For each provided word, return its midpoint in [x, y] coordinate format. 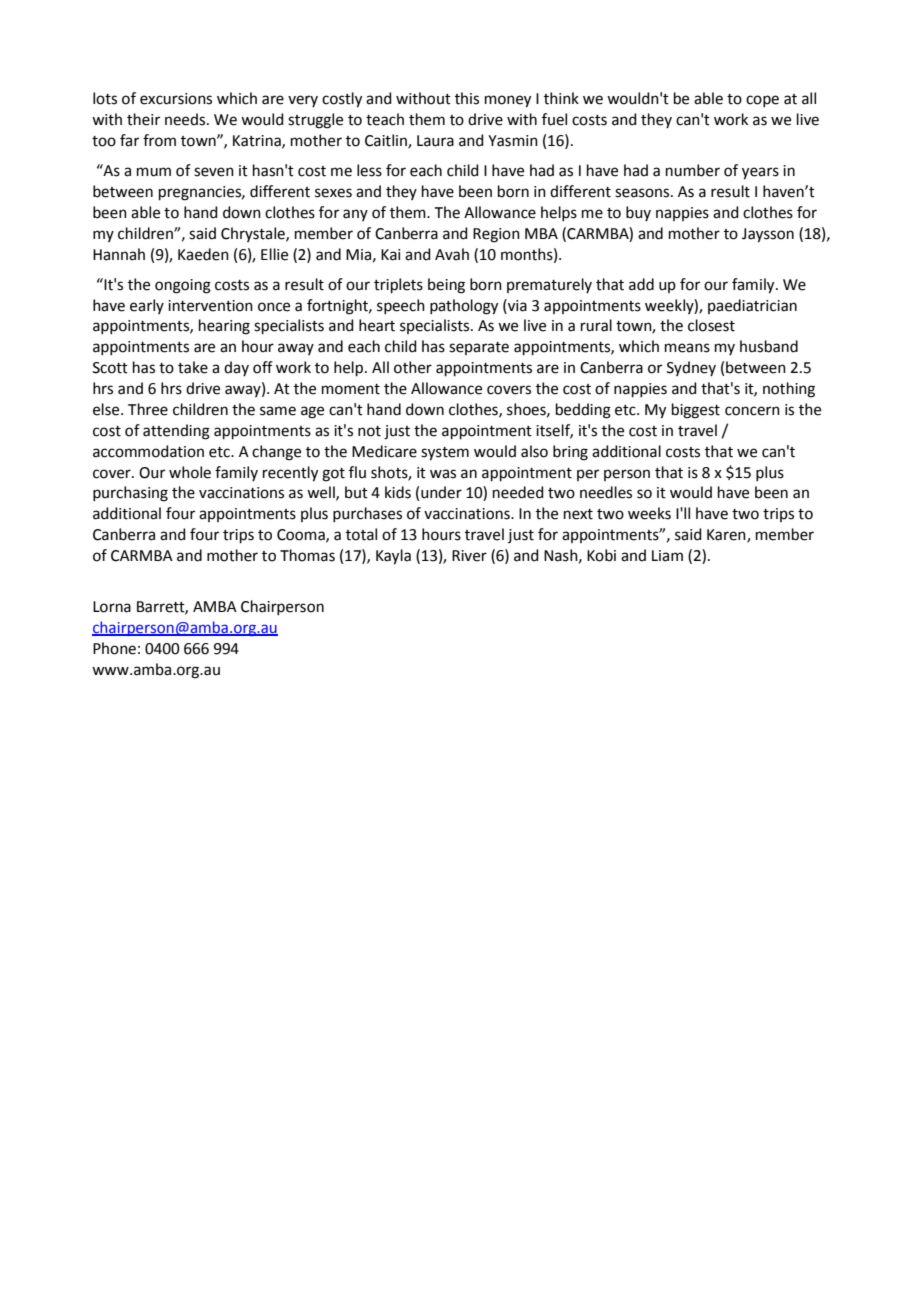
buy [638, 213]
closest [711, 325]
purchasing [130, 494]
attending [176, 432]
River [469, 556]
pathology [464, 307]
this [467, 98]
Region [496, 235]
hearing [224, 327]
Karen [727, 536]
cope [762, 101]
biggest [696, 411]
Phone [114, 648]
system [445, 454]
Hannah [119, 254]
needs [186, 119]
